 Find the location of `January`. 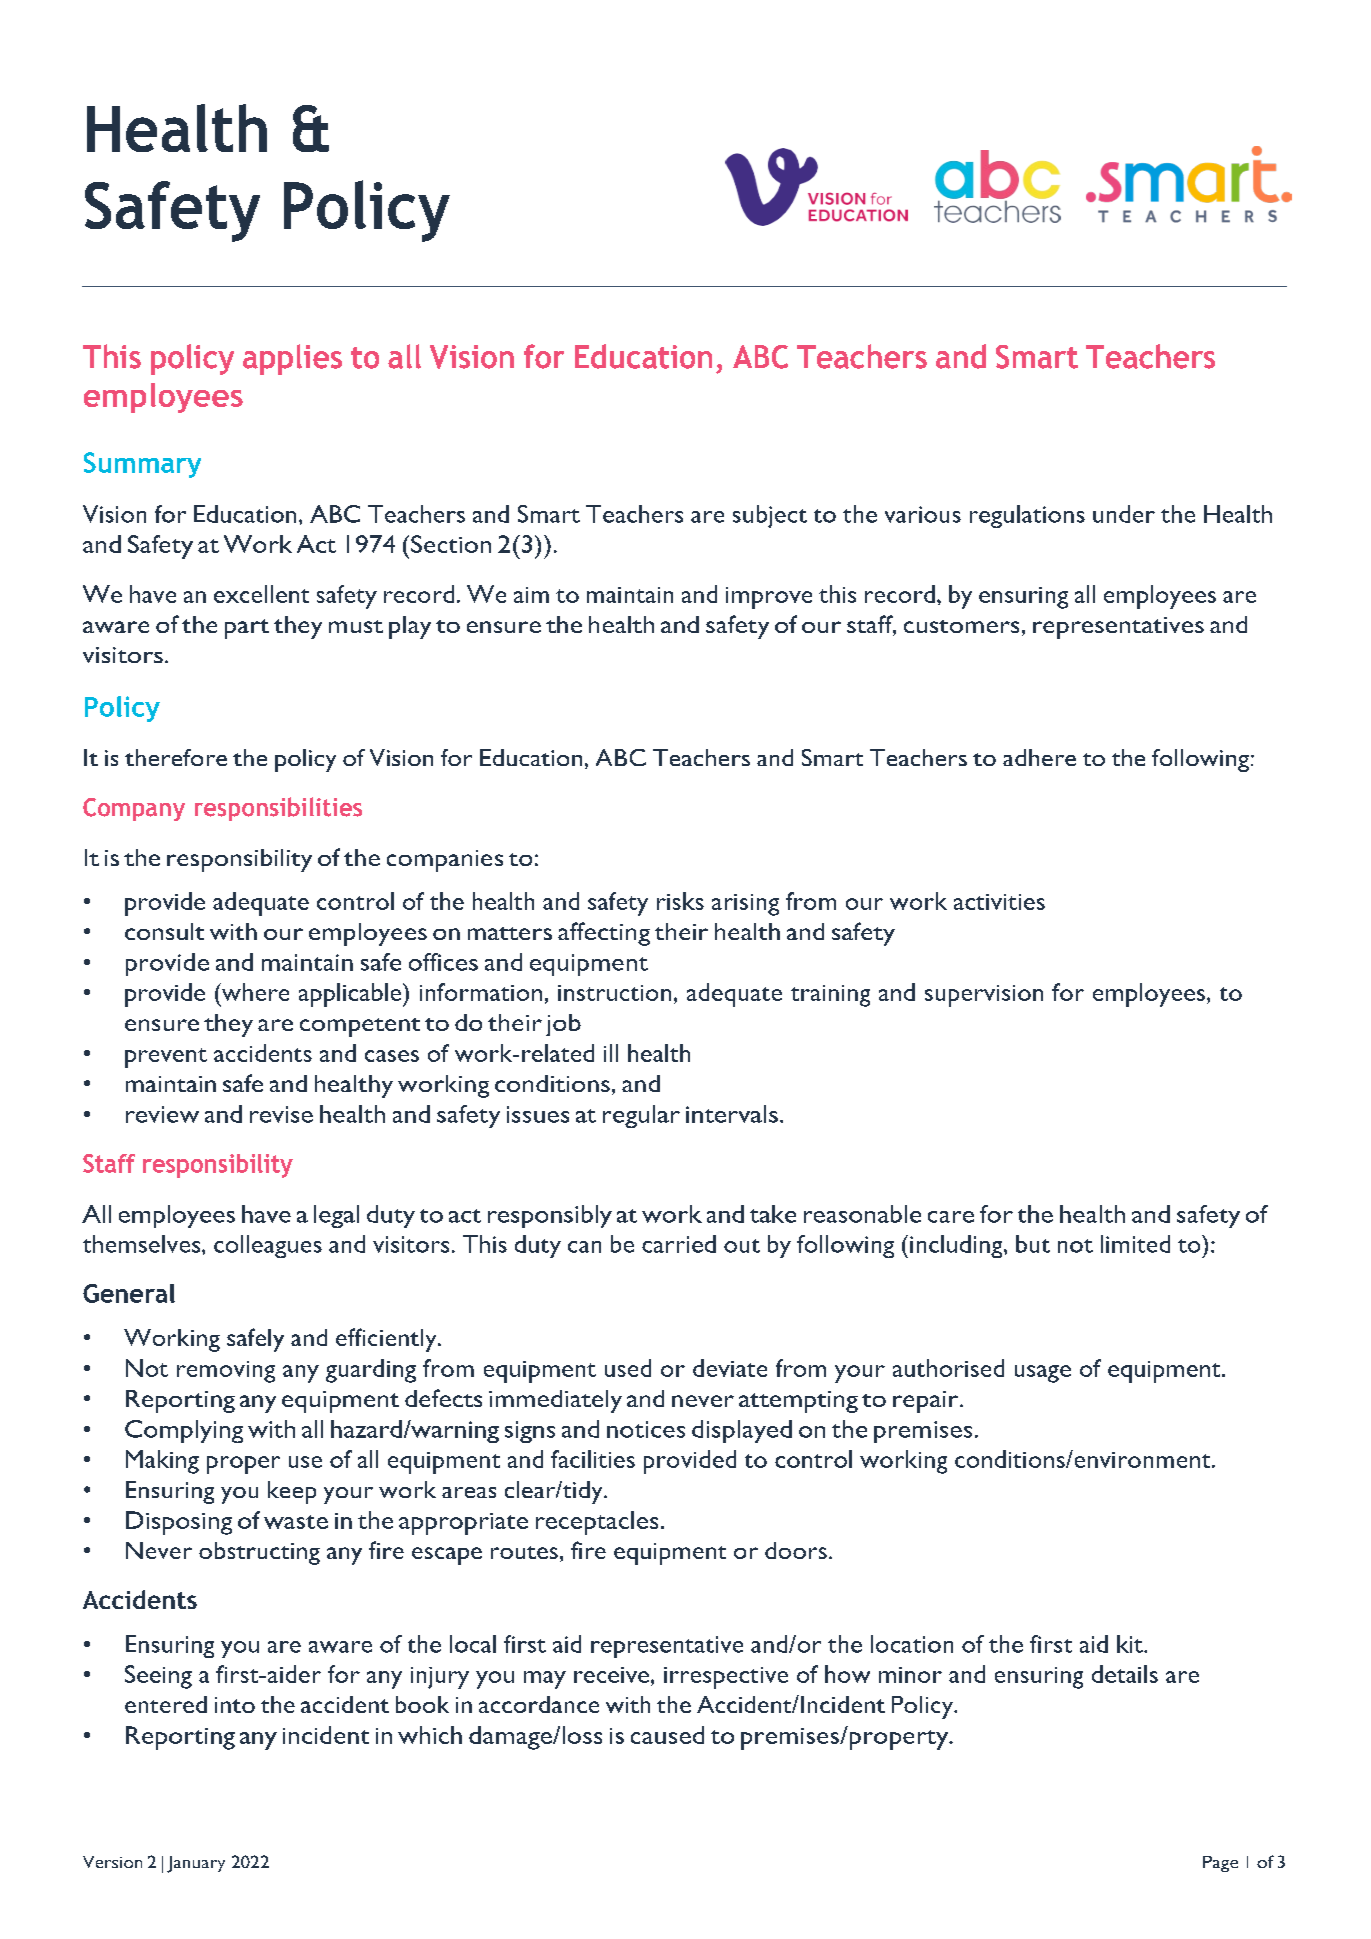

January is located at coordinates (196, 1864).
